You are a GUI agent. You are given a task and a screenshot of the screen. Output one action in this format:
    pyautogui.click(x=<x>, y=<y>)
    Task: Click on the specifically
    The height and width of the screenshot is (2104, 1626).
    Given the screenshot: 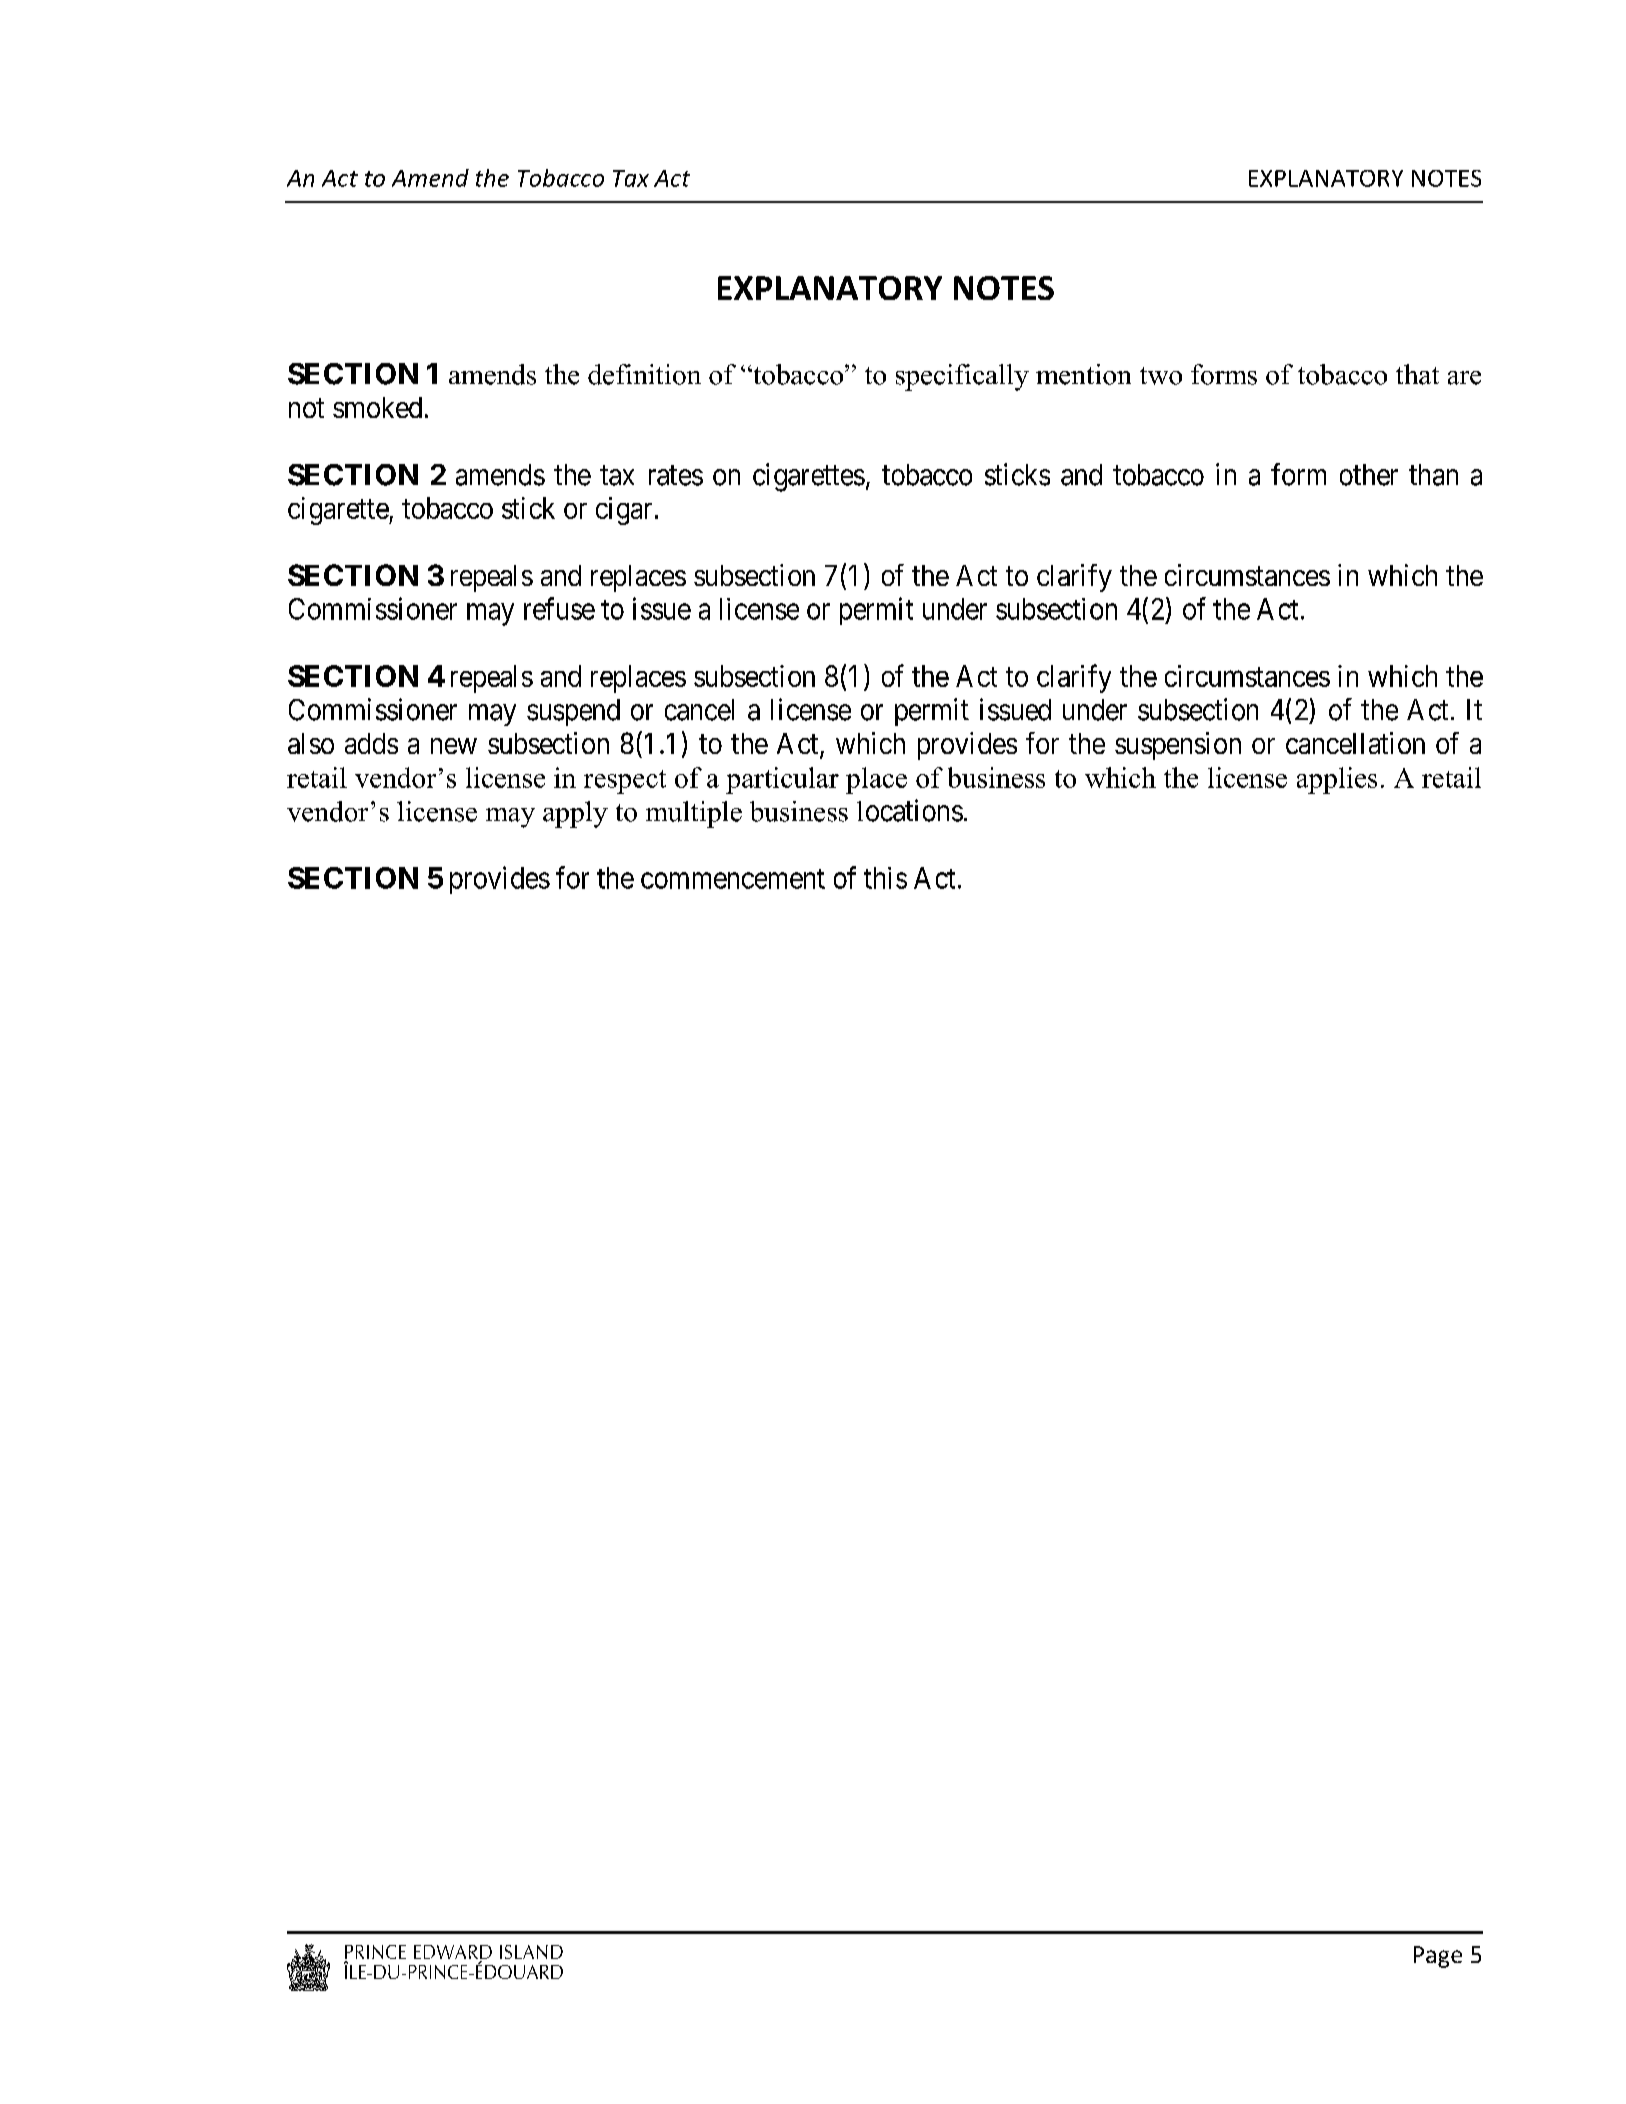 What is the action you would take?
    pyautogui.click(x=962, y=377)
